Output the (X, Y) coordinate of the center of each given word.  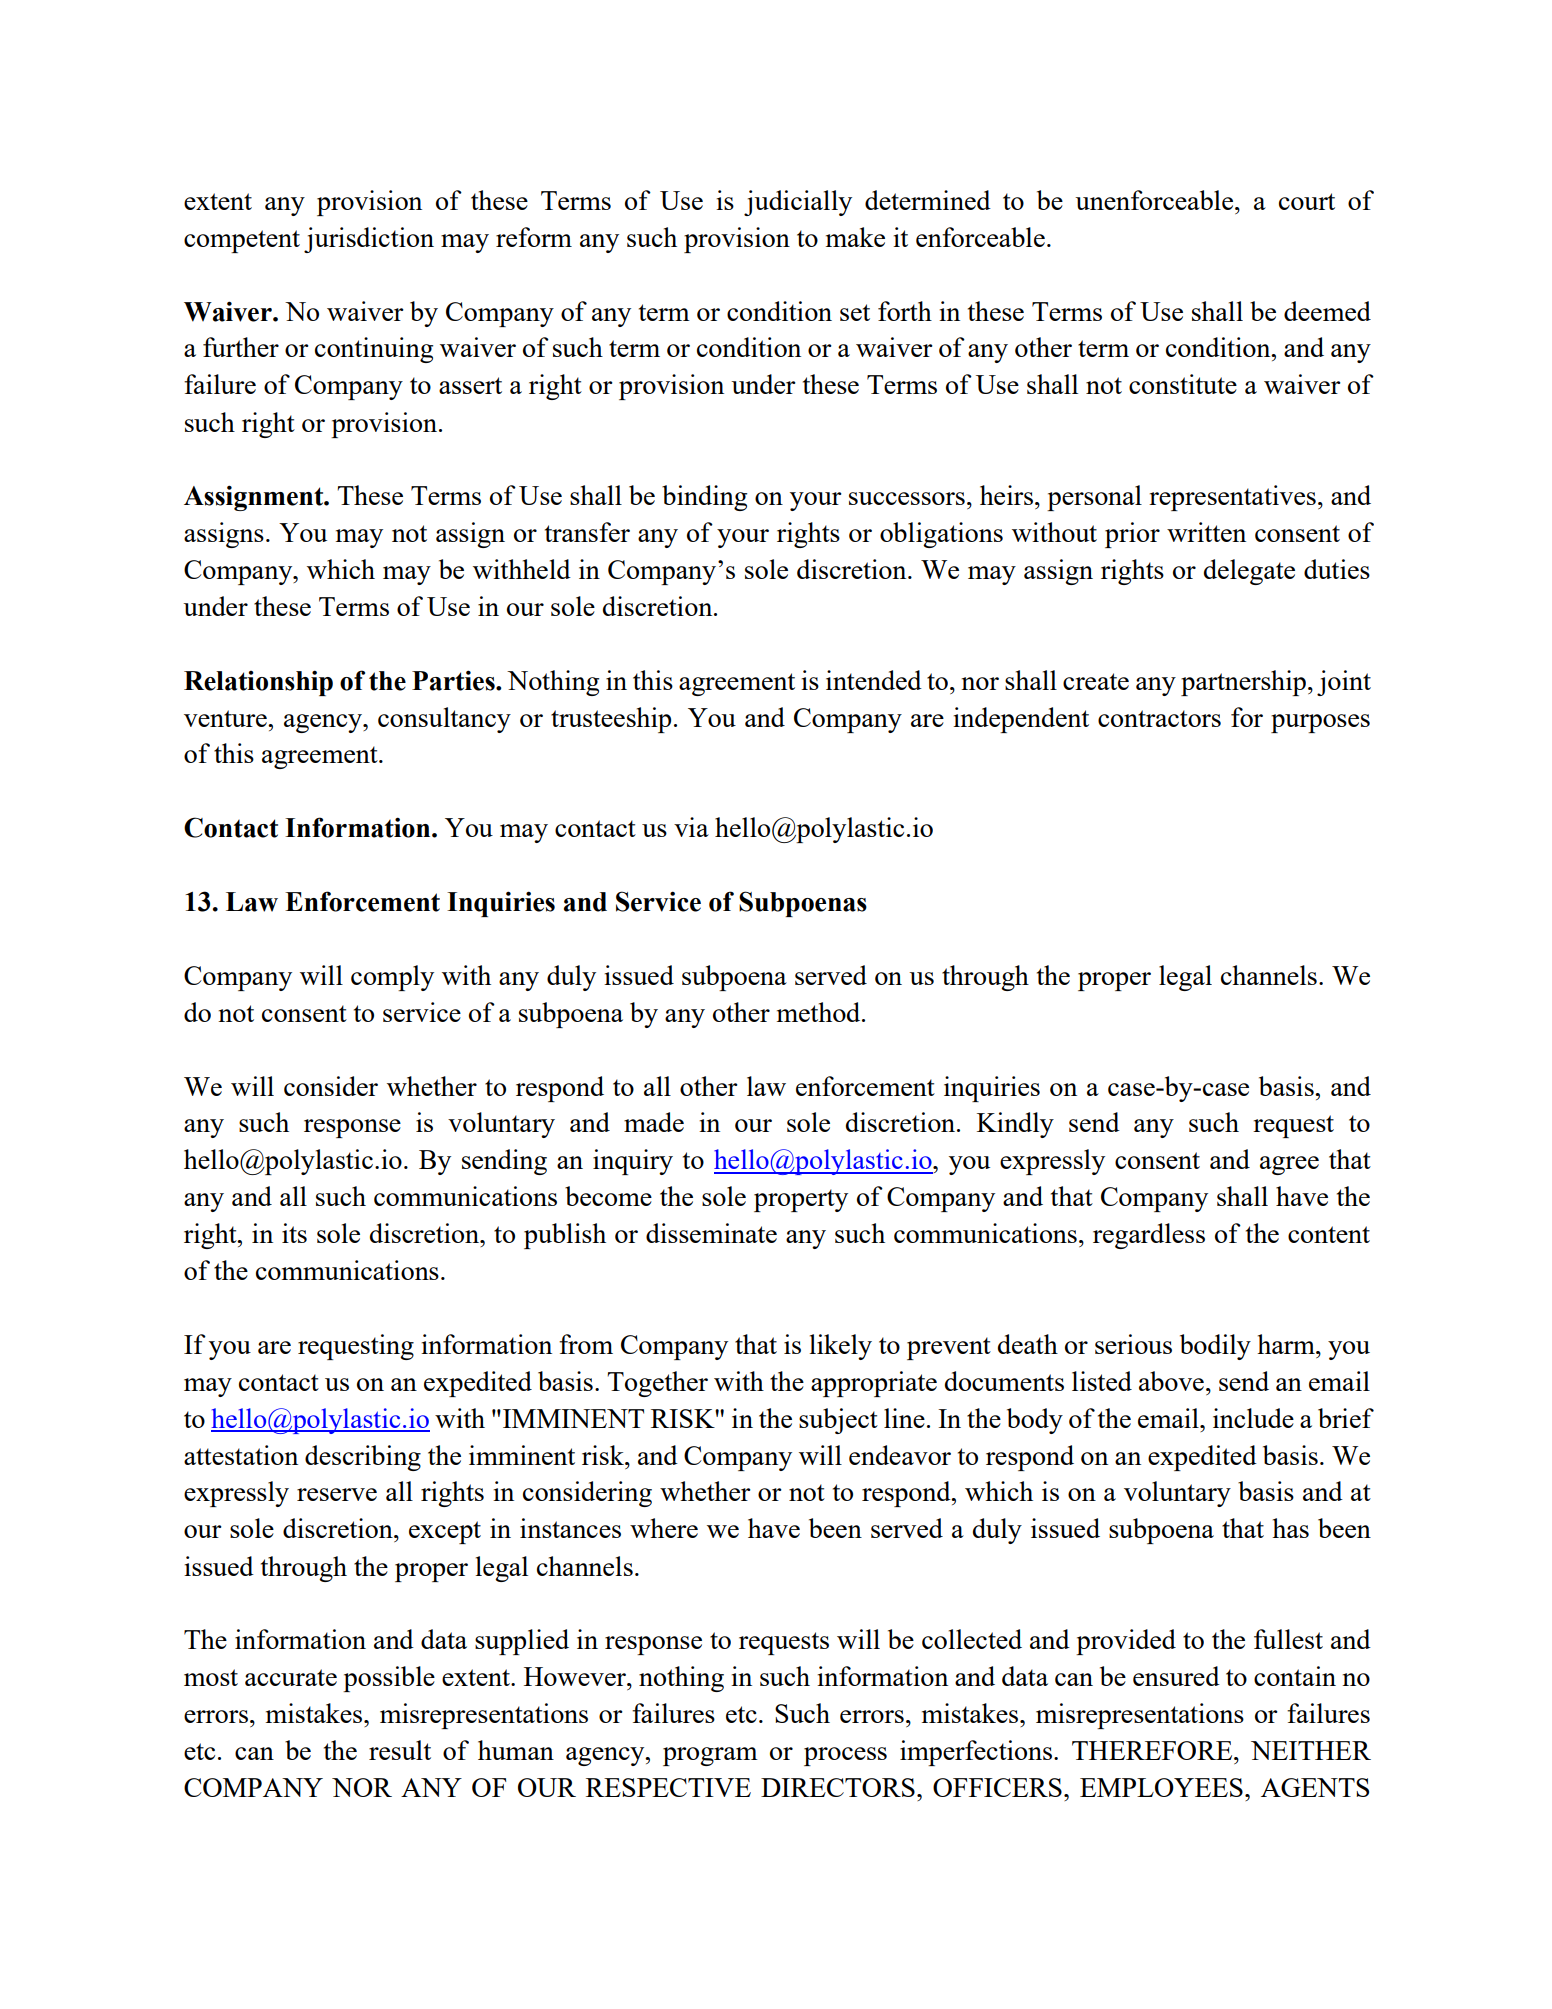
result (400, 1750)
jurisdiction (369, 240)
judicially (798, 203)
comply (392, 978)
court (1307, 201)
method (820, 1012)
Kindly (1015, 1125)
